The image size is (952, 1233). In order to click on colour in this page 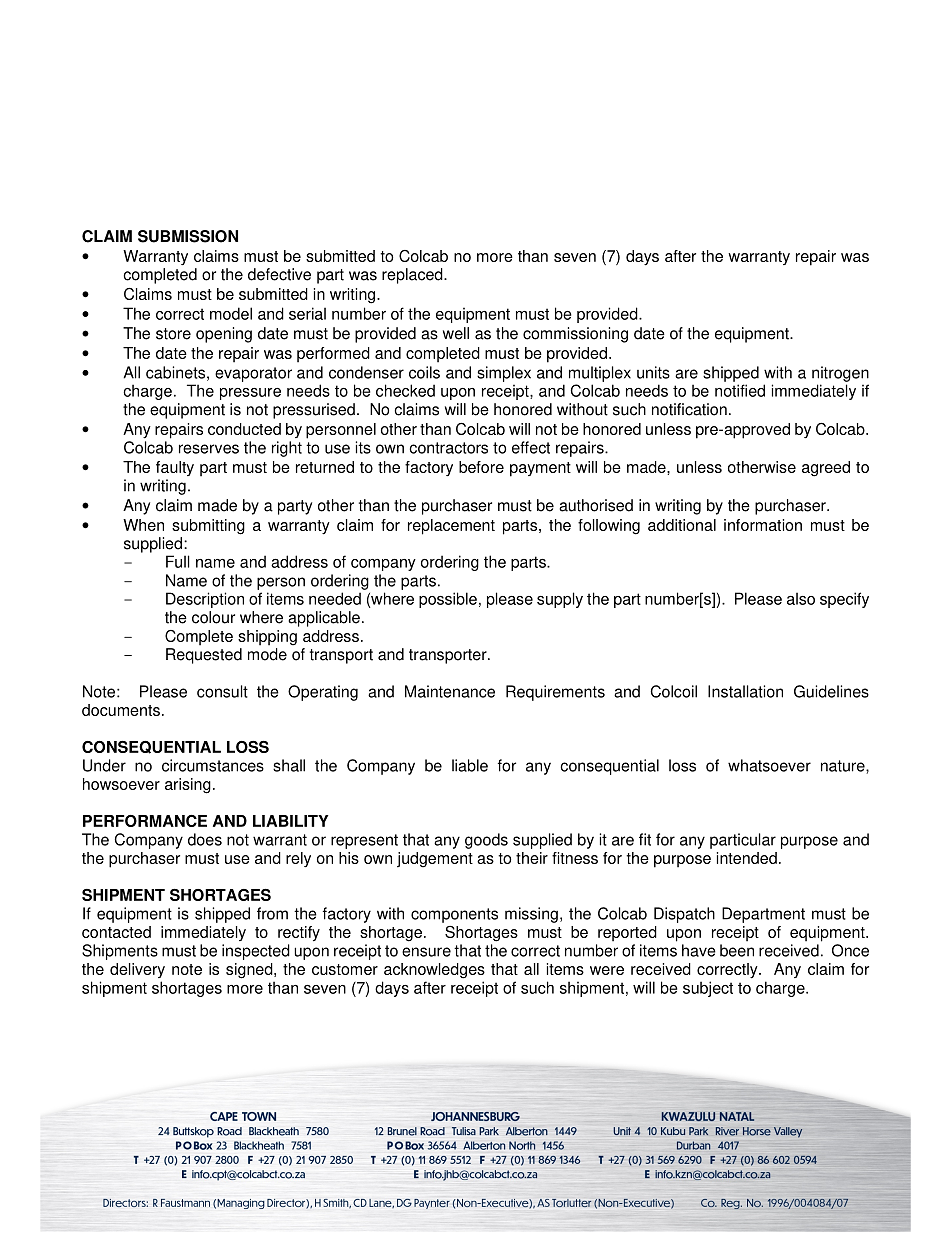, I will do `click(213, 617)`.
